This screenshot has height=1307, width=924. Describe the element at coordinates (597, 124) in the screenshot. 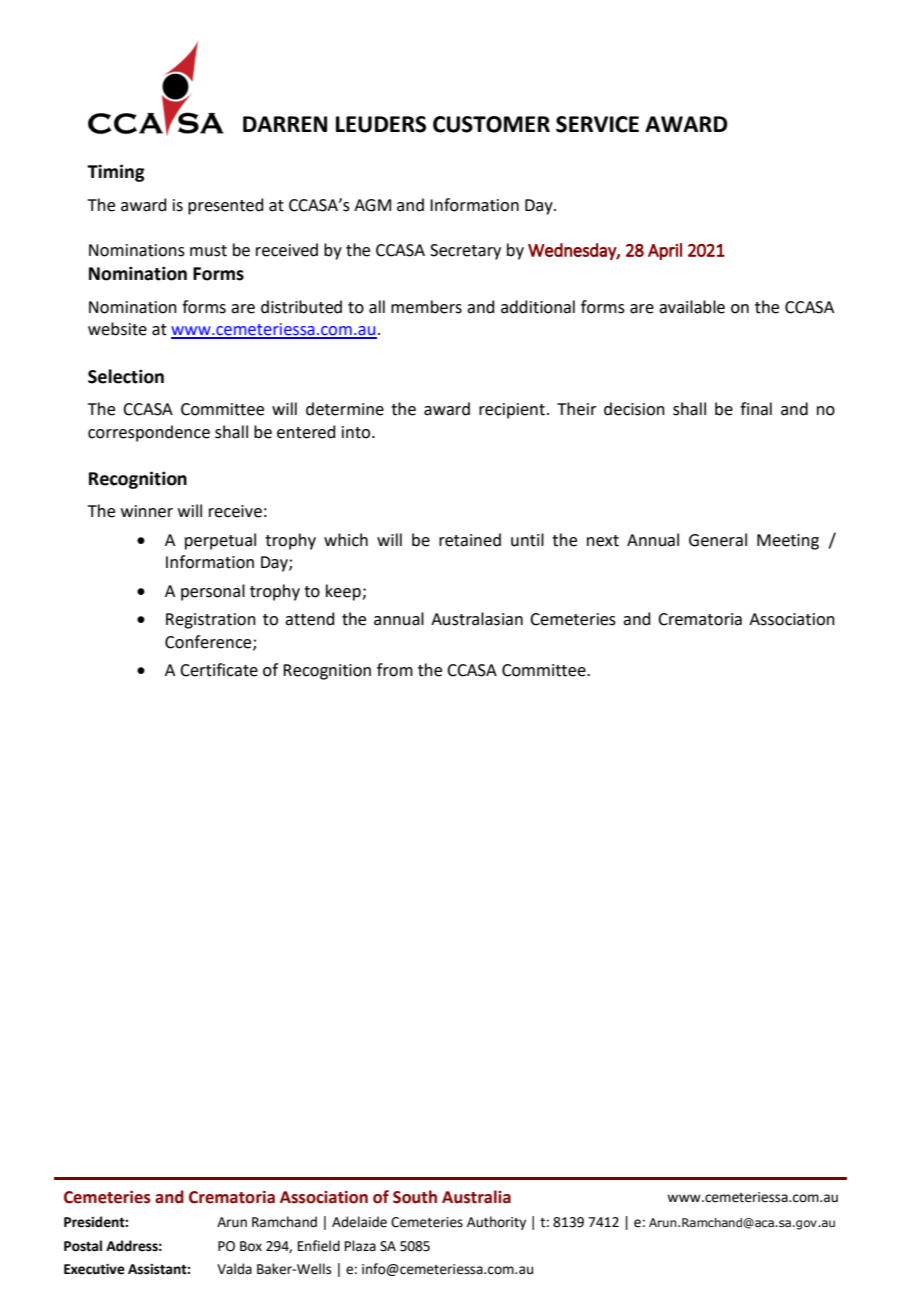

I see `SERVICE` at that location.
